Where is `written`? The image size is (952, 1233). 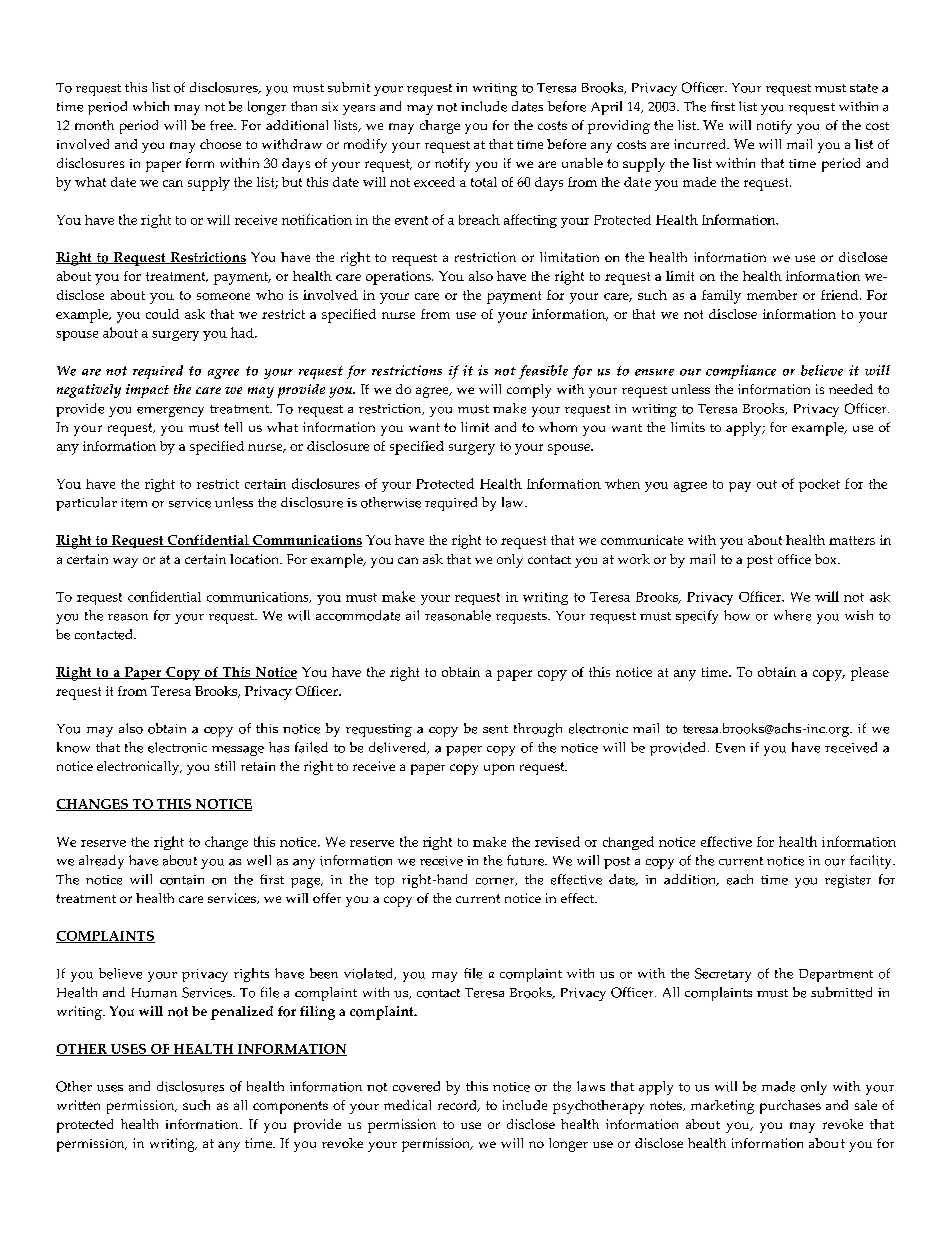 written is located at coordinates (78, 1105).
